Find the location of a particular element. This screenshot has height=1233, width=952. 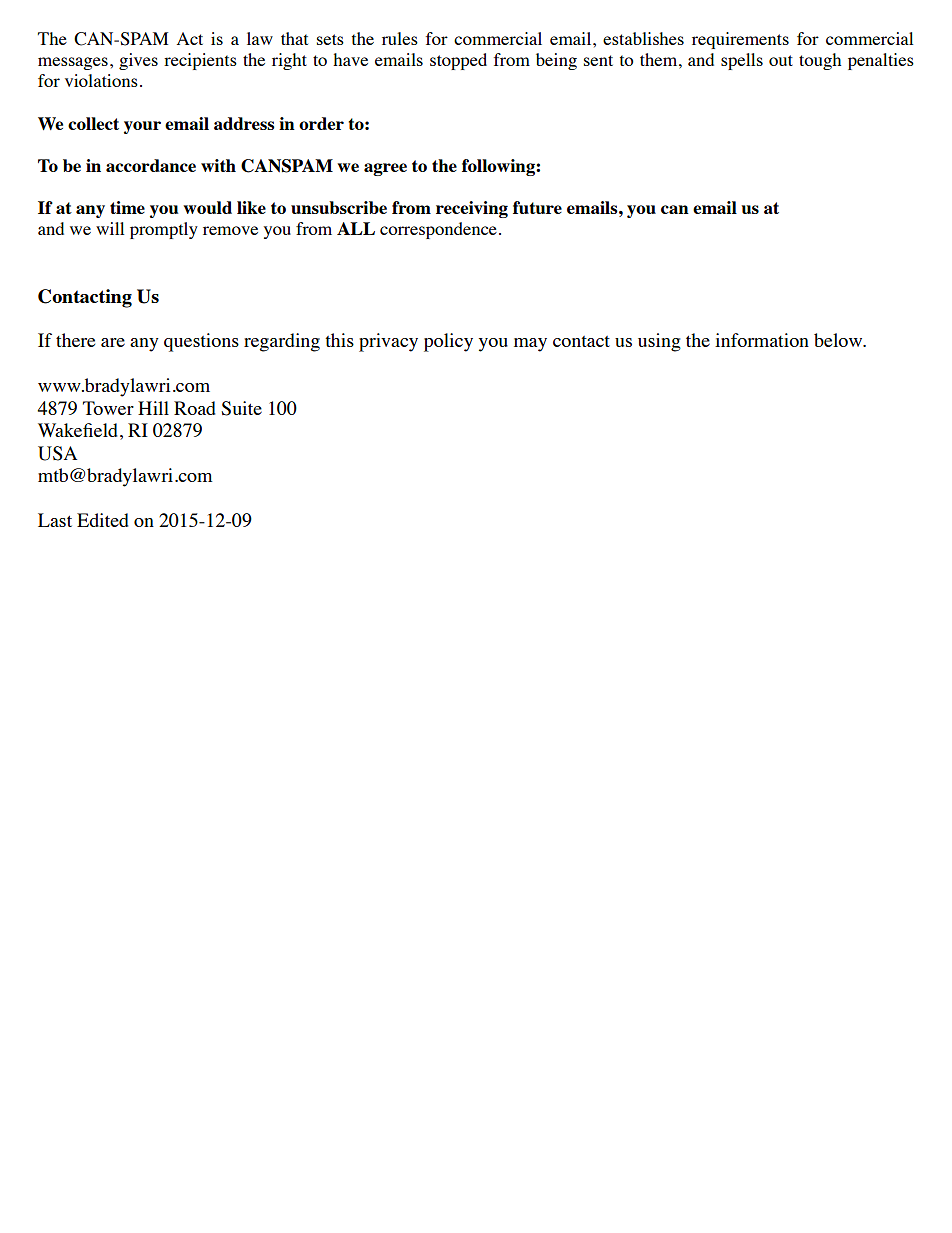

stopped is located at coordinates (458, 61).
